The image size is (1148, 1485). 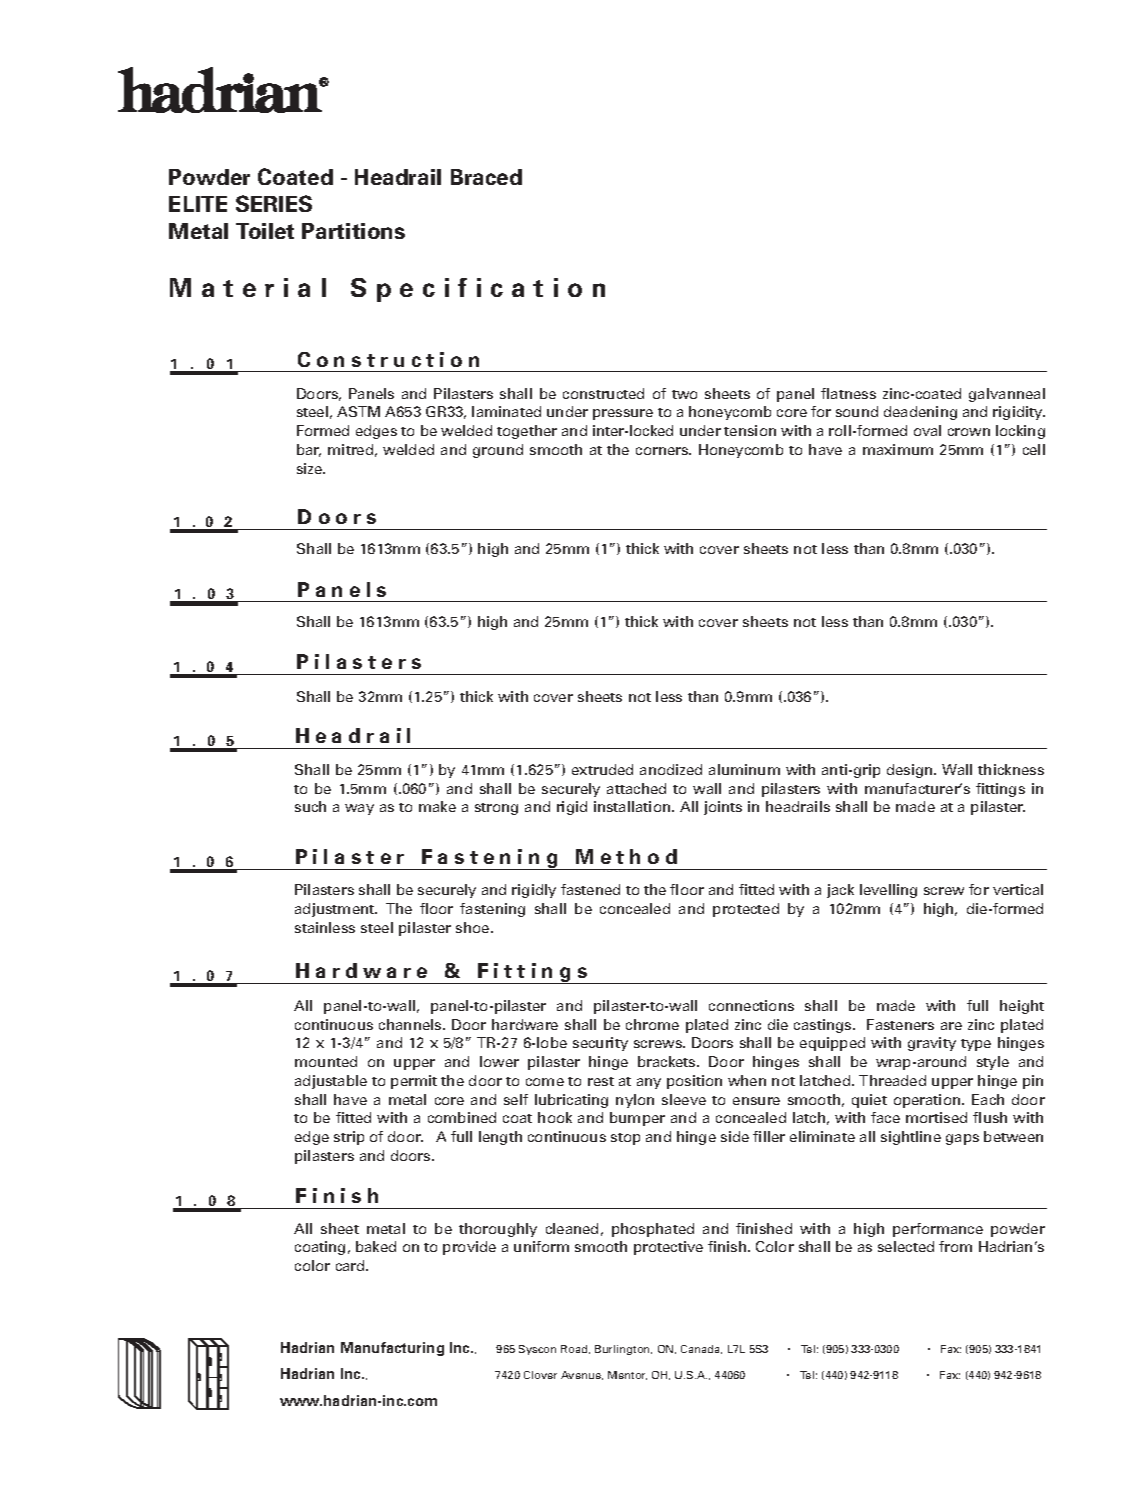 What do you see at coordinates (486, 177) in the screenshot?
I see `Braced` at bounding box center [486, 177].
